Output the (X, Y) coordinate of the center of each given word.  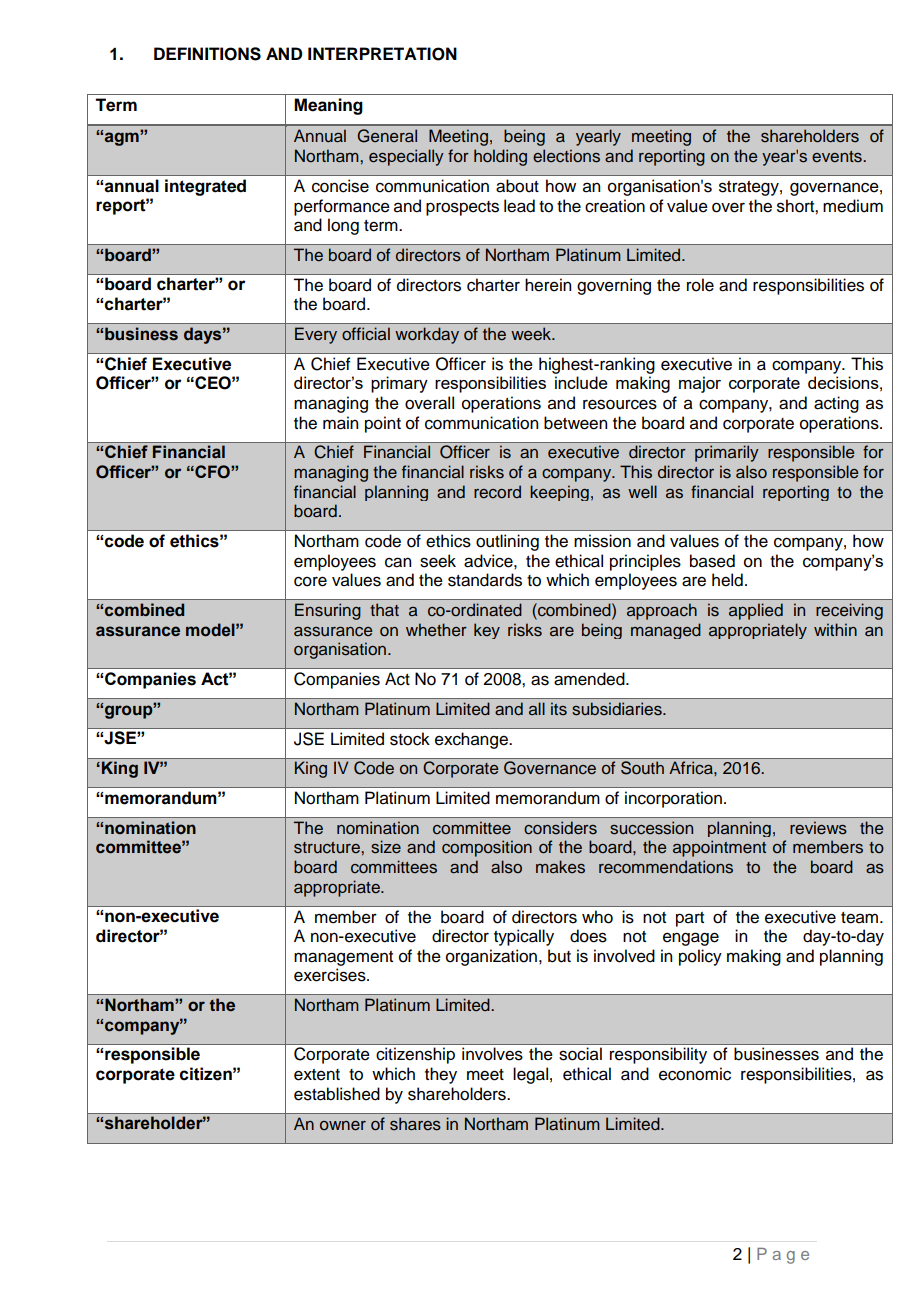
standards (485, 580)
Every (316, 335)
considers (560, 828)
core (310, 581)
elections (566, 156)
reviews (818, 828)
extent (317, 1075)
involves (492, 1054)
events (838, 157)
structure (328, 848)
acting (836, 404)
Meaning (328, 106)
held (727, 580)
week (532, 334)
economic (695, 1074)
